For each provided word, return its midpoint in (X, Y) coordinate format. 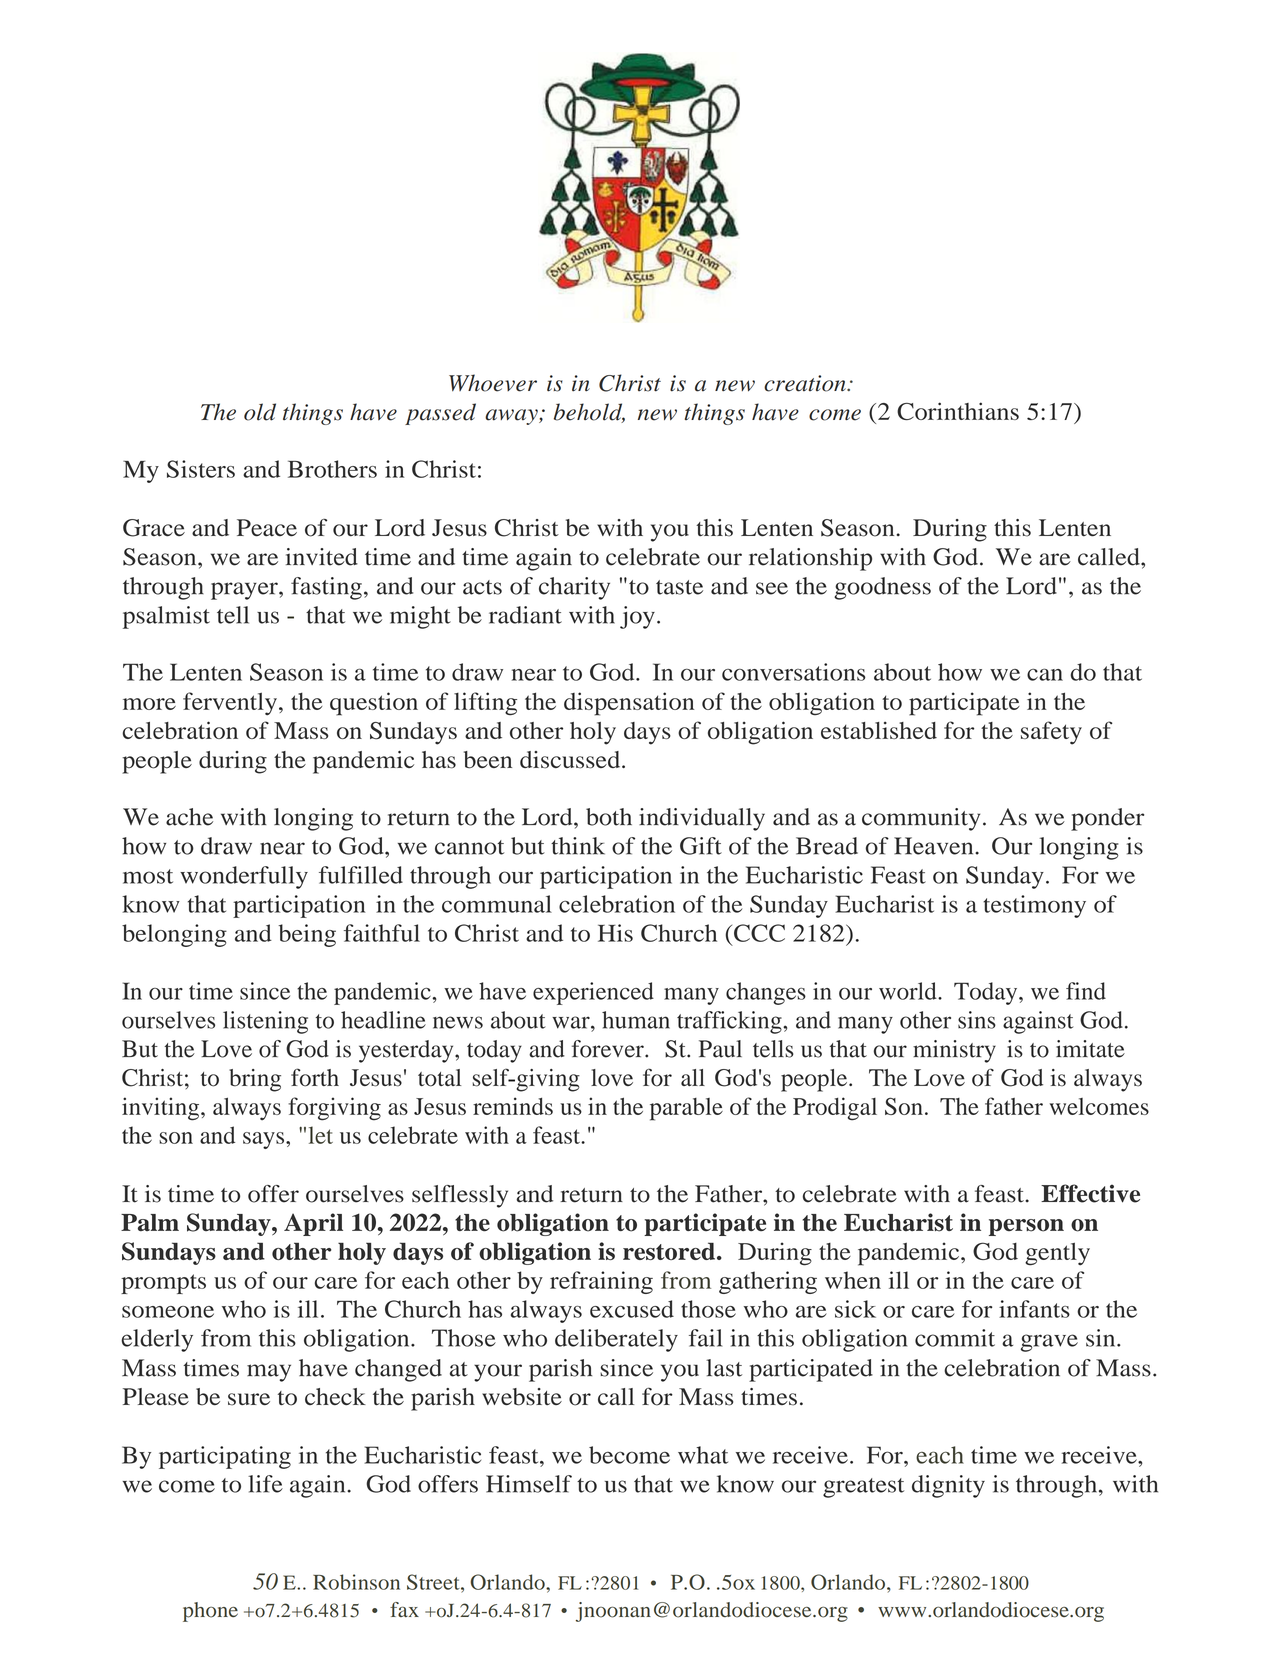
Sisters (201, 469)
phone (210, 1612)
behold (589, 413)
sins (977, 1020)
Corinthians (958, 411)
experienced (593, 993)
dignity (948, 1486)
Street (434, 1582)
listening (265, 1022)
